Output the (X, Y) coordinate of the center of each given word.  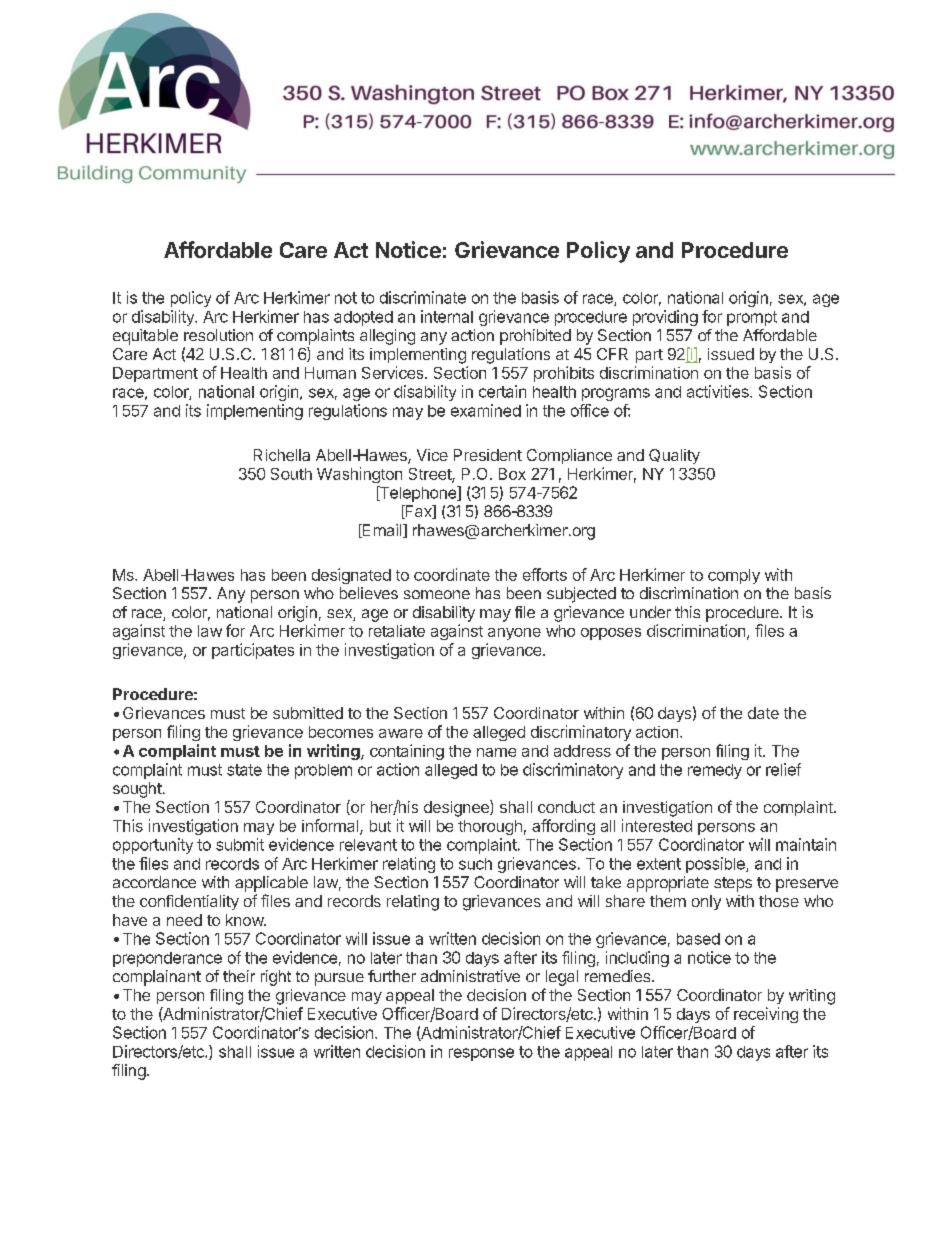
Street (431, 475)
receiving (766, 1015)
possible (716, 865)
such (475, 864)
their (239, 976)
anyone (514, 634)
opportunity (153, 846)
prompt (752, 318)
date (763, 713)
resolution (218, 335)
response (481, 1054)
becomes (341, 732)
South (291, 474)
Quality (674, 456)
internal (447, 316)
